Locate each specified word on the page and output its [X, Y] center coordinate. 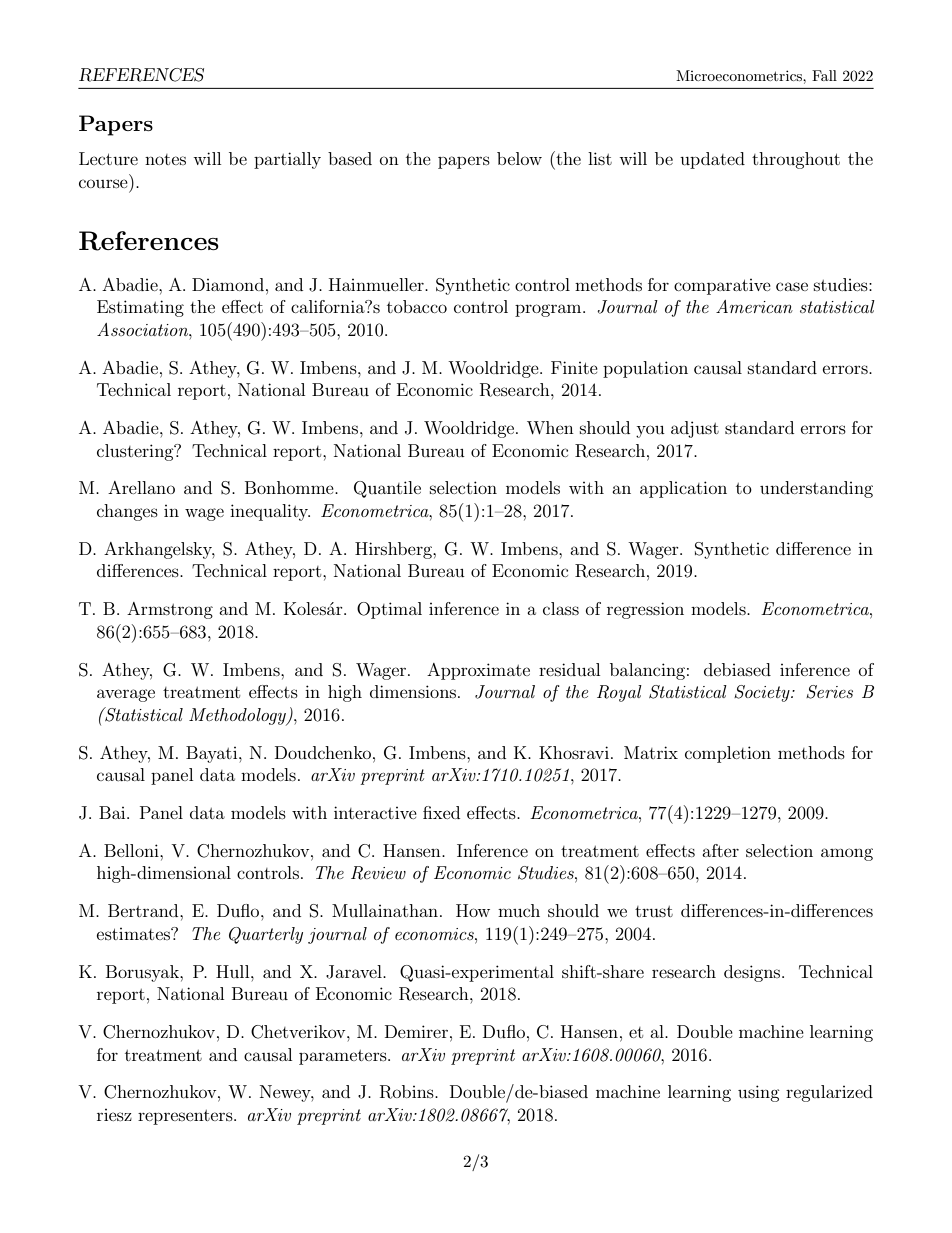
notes [165, 159]
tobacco [417, 306]
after [720, 850]
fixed [441, 812]
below [519, 158]
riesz [114, 1115]
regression [645, 610]
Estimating [140, 308]
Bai [113, 812]
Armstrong [170, 610]
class [561, 608]
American [754, 306]
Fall [824, 75]
